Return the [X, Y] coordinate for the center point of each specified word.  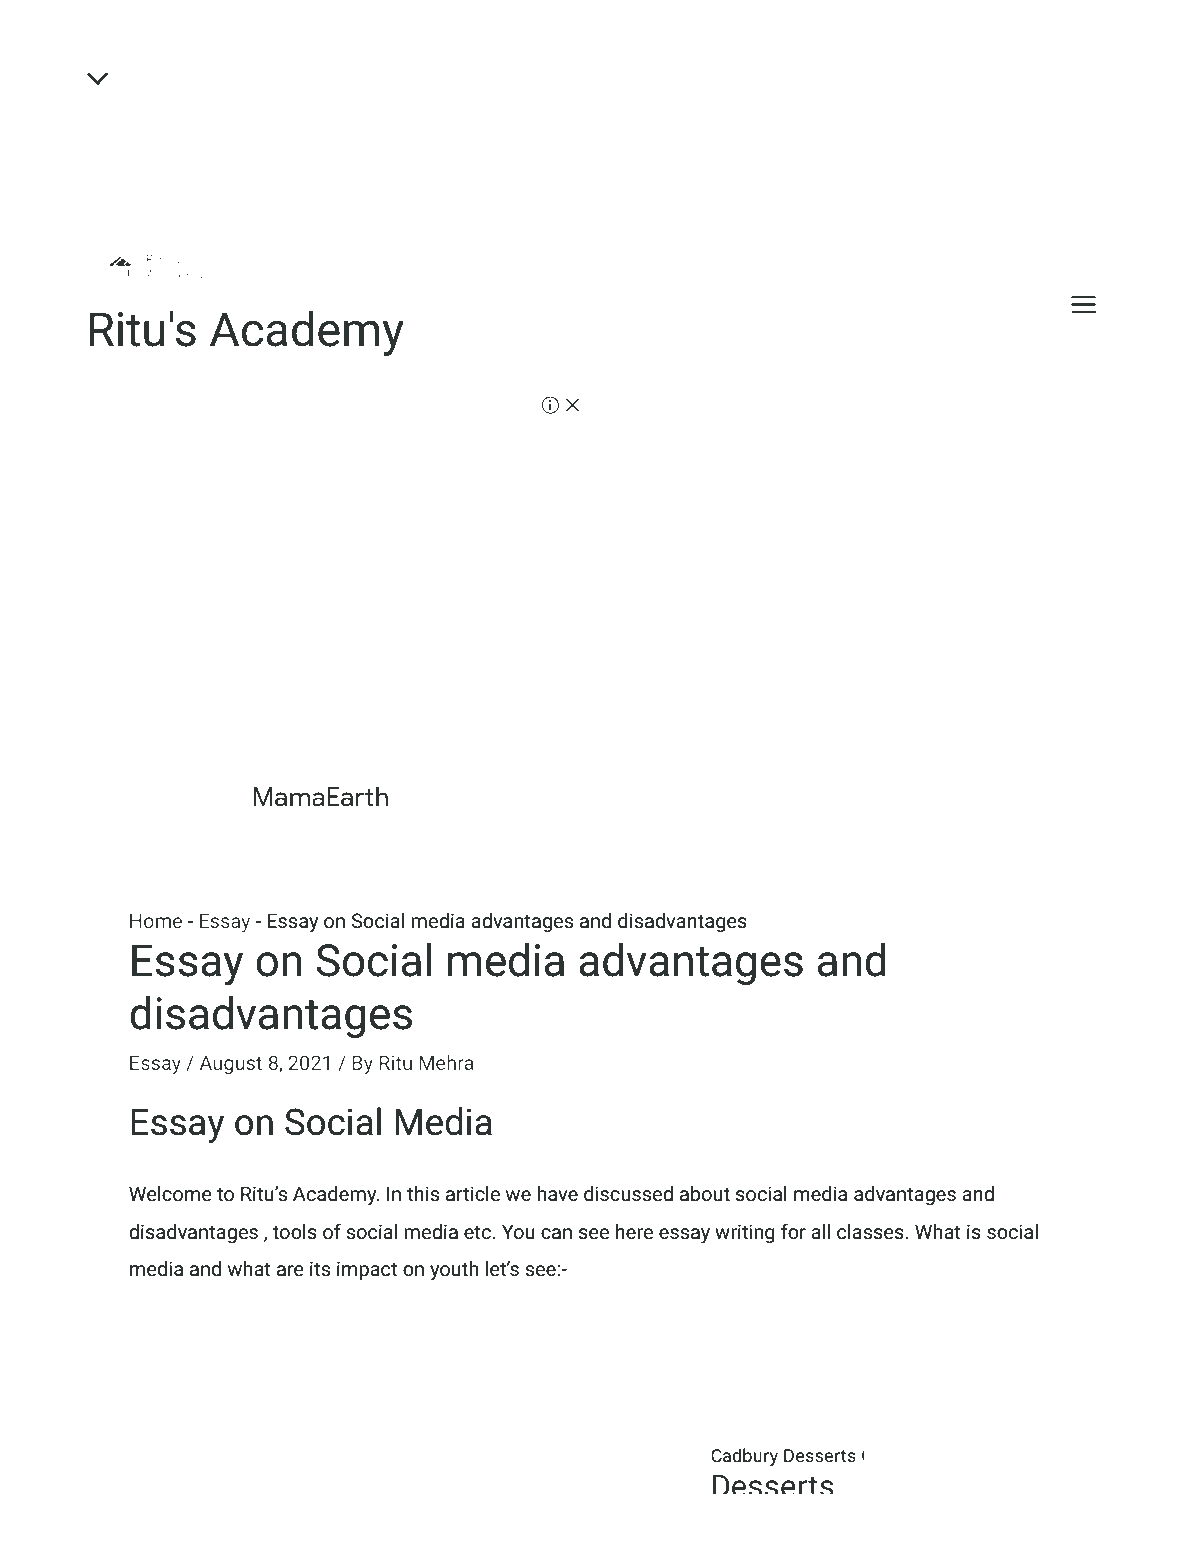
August [231, 1065]
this [423, 1193]
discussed [628, 1194]
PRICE [99, 418]
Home [156, 921]
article [473, 1193]
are [290, 1270]
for [793, 1231]
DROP [158, 418]
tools [294, 1232]
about [705, 1193]
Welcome [170, 1193]
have [557, 1194]
